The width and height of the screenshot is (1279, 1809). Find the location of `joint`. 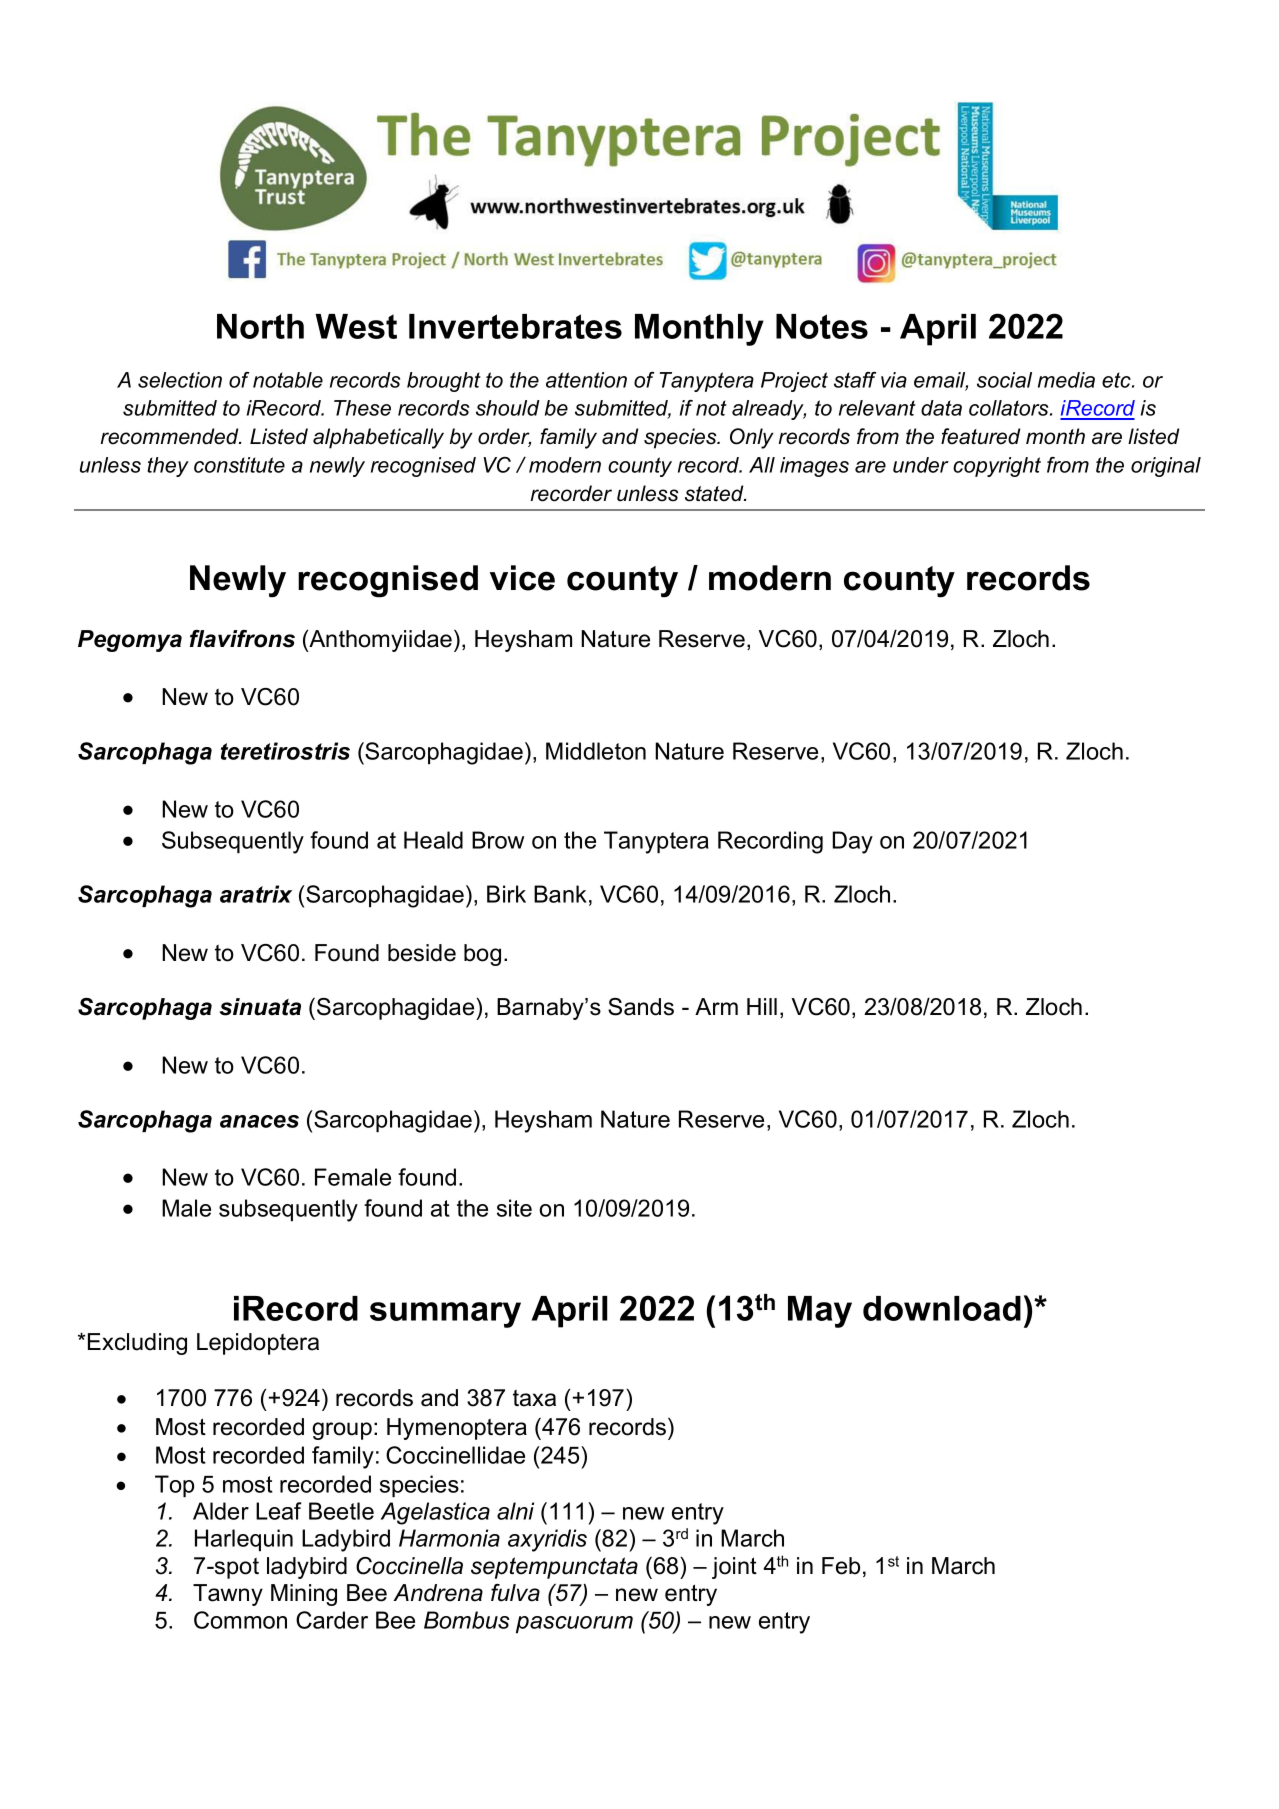

joint is located at coordinates (734, 1568).
